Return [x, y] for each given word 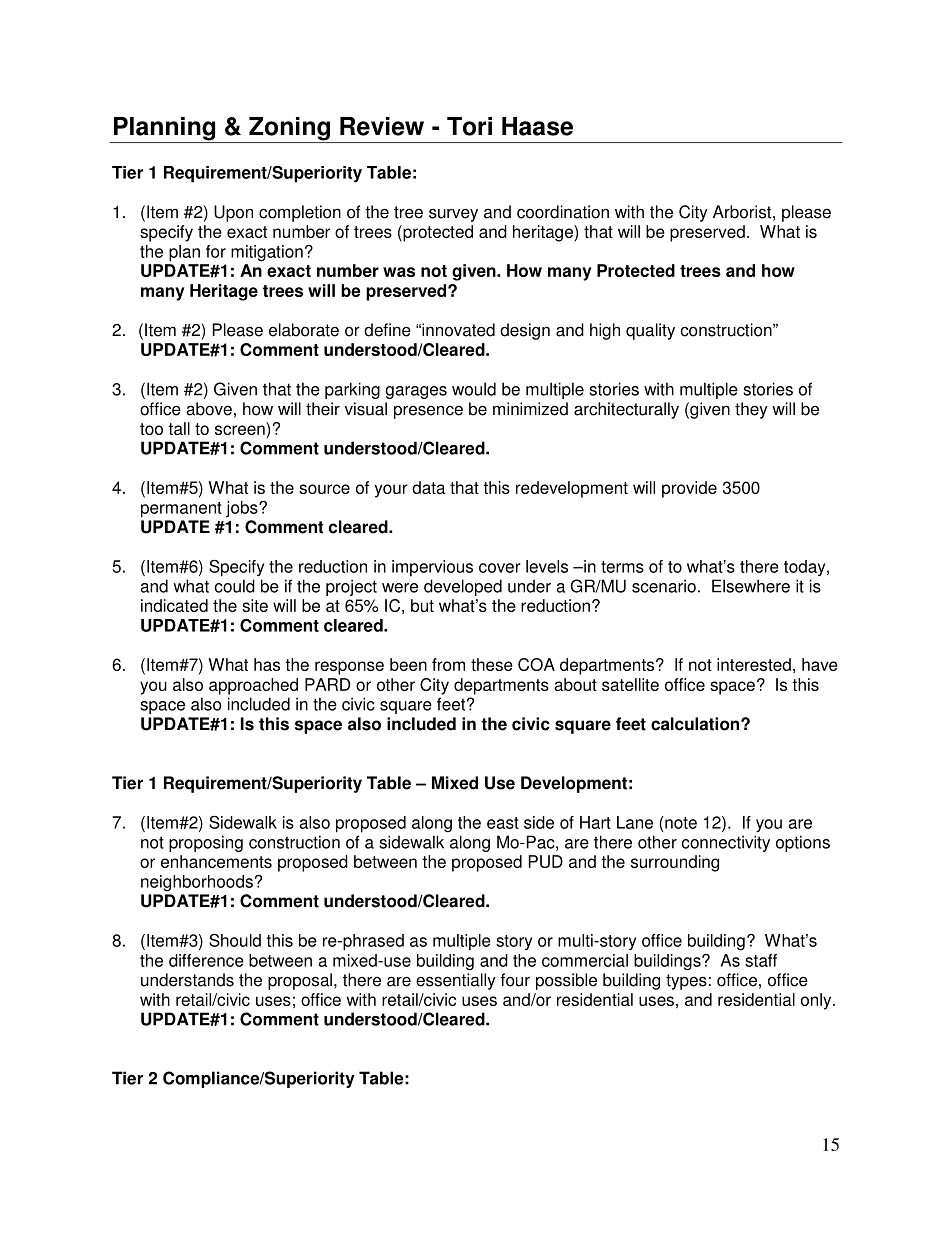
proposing [206, 843]
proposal [300, 981]
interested [754, 664]
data [428, 487]
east [503, 823]
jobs [243, 509]
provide [689, 489]
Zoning [289, 130]
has [267, 664]
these [492, 664]
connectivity [726, 843]
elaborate [304, 330]
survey [453, 215]
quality [650, 331]
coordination [563, 212]
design [525, 331]
